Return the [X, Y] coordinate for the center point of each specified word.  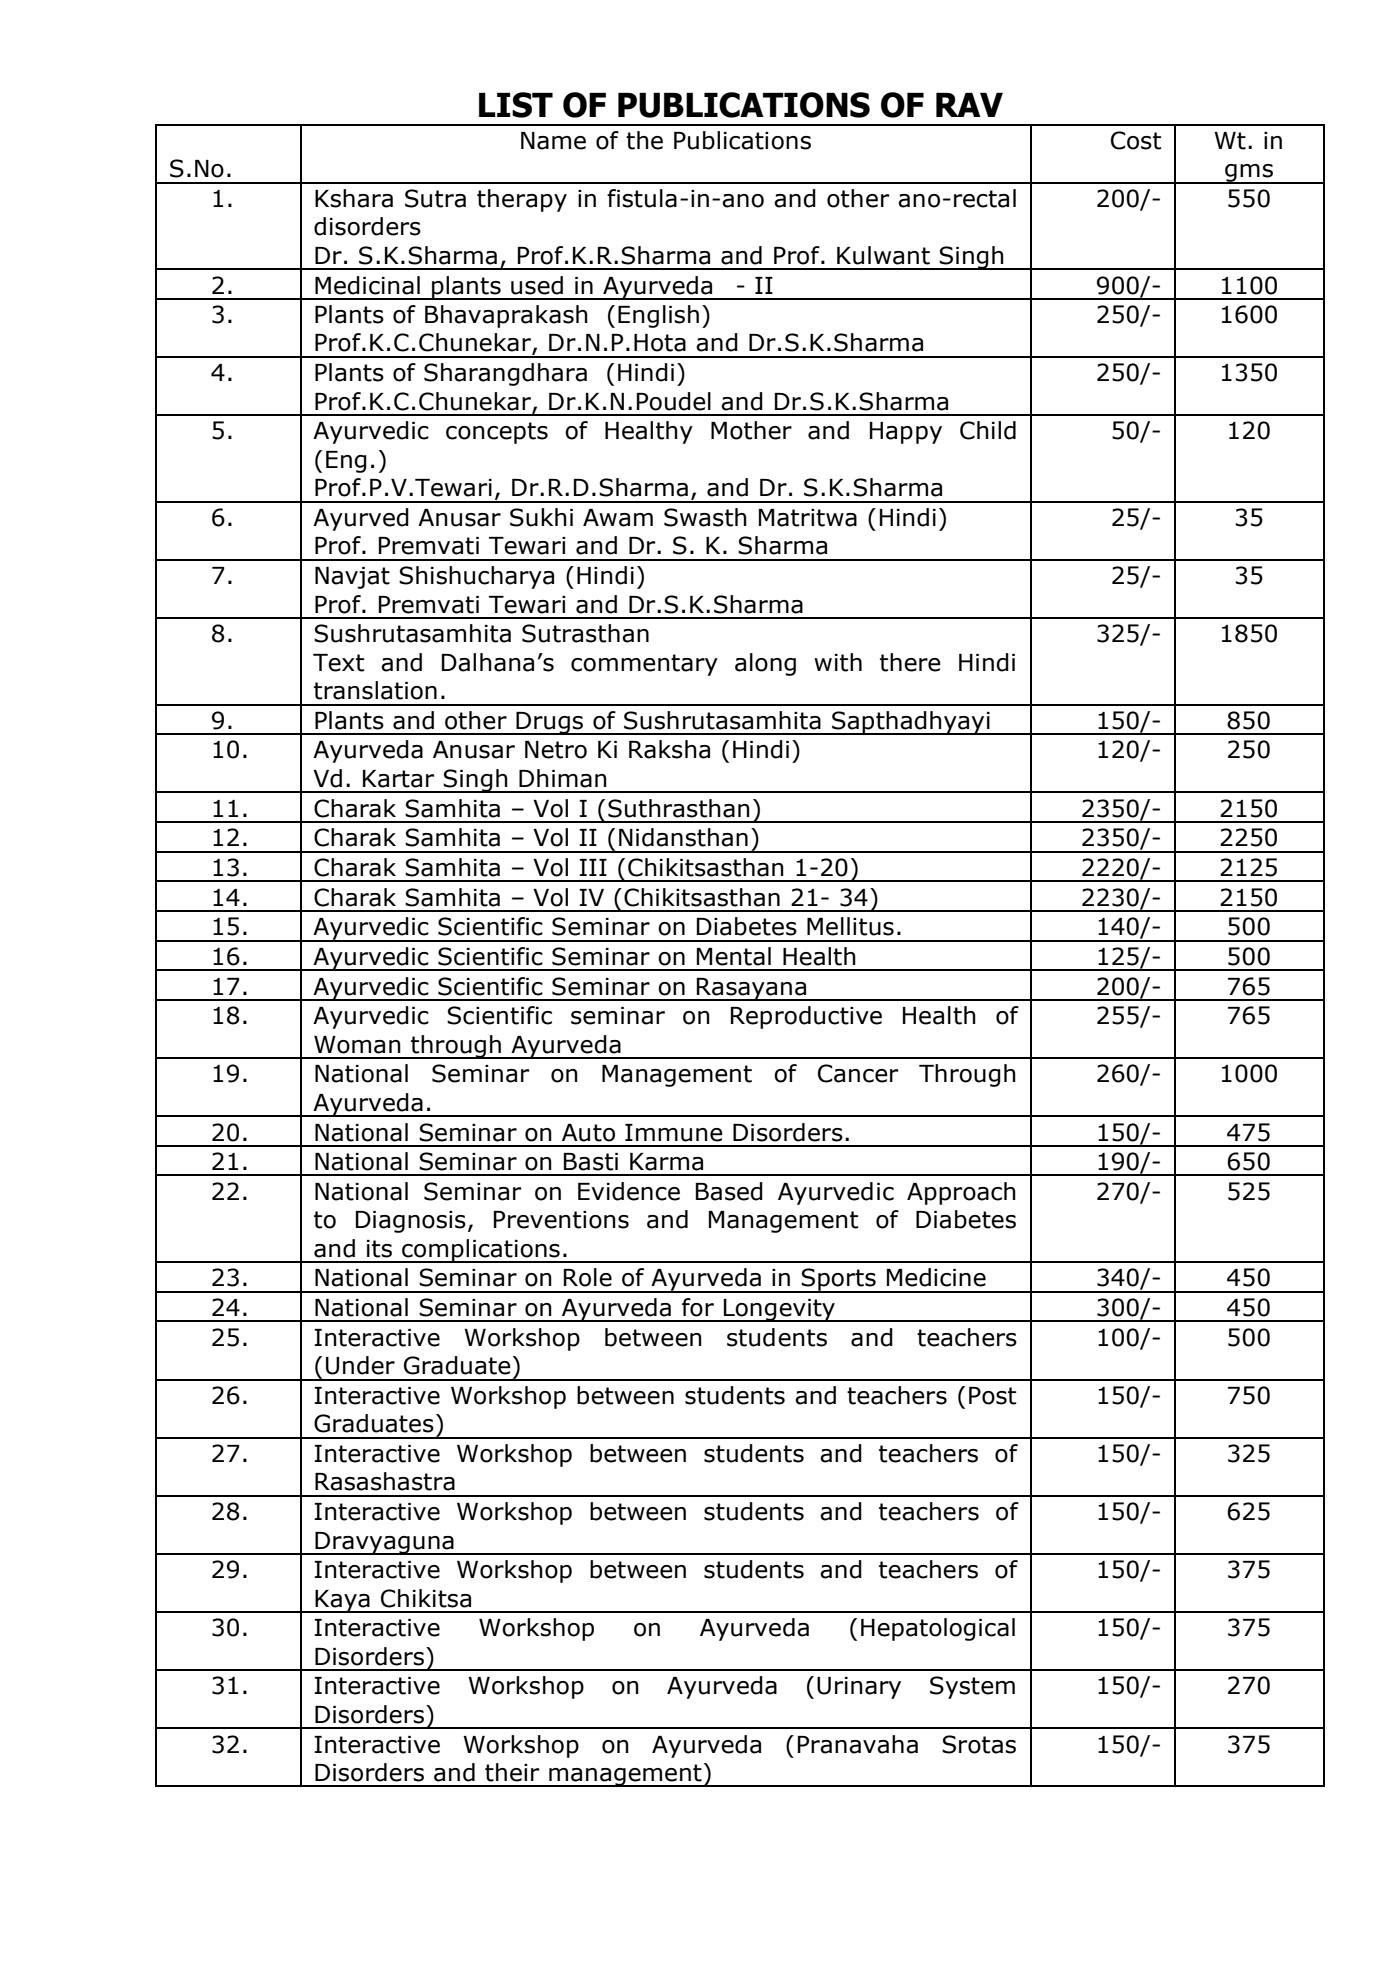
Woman [357, 1045]
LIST [516, 105]
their [512, 1772]
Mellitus [850, 926]
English [658, 316]
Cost [1136, 140]
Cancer [858, 1073]
